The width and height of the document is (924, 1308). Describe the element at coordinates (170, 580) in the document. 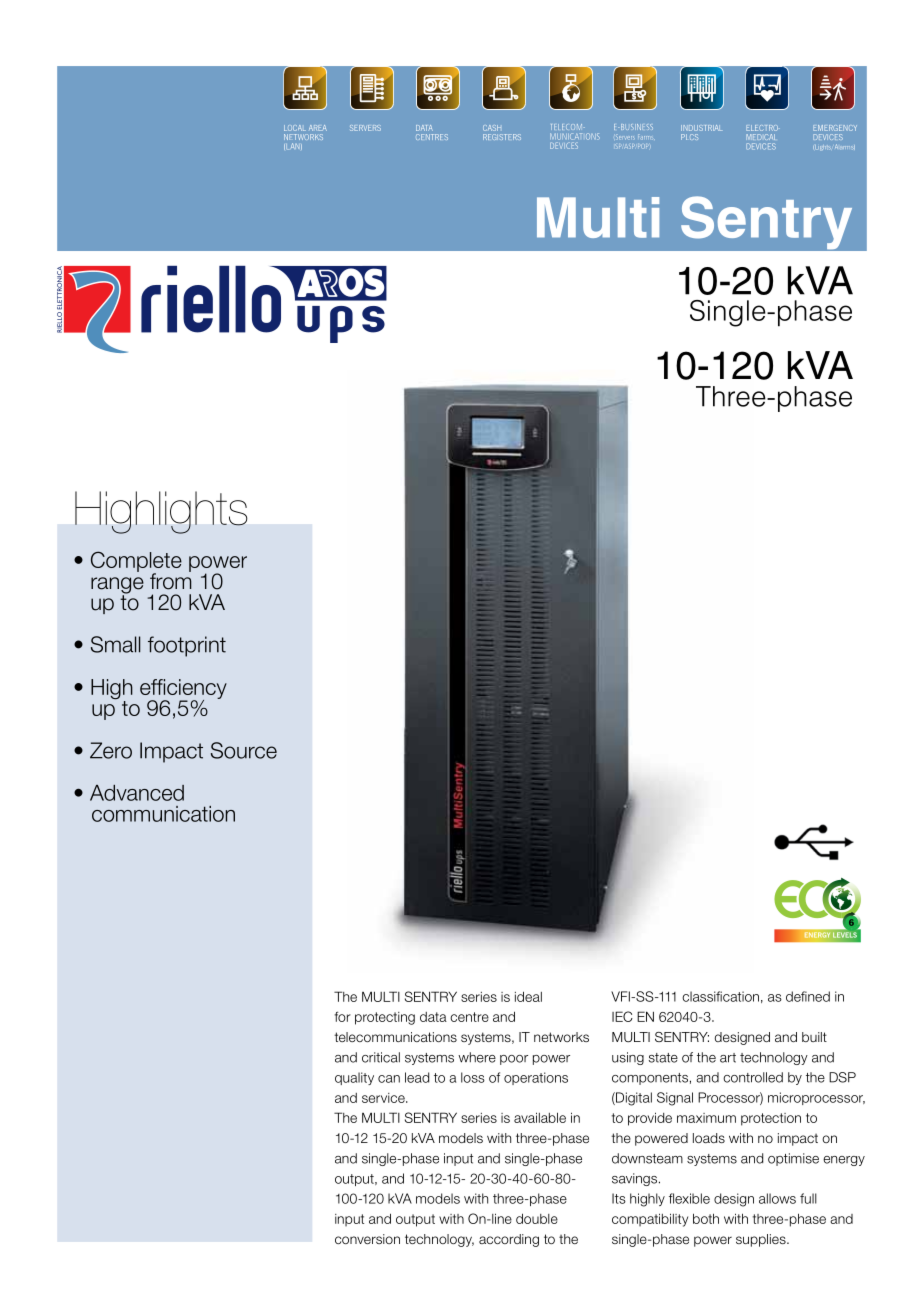

I see `from` at that location.
